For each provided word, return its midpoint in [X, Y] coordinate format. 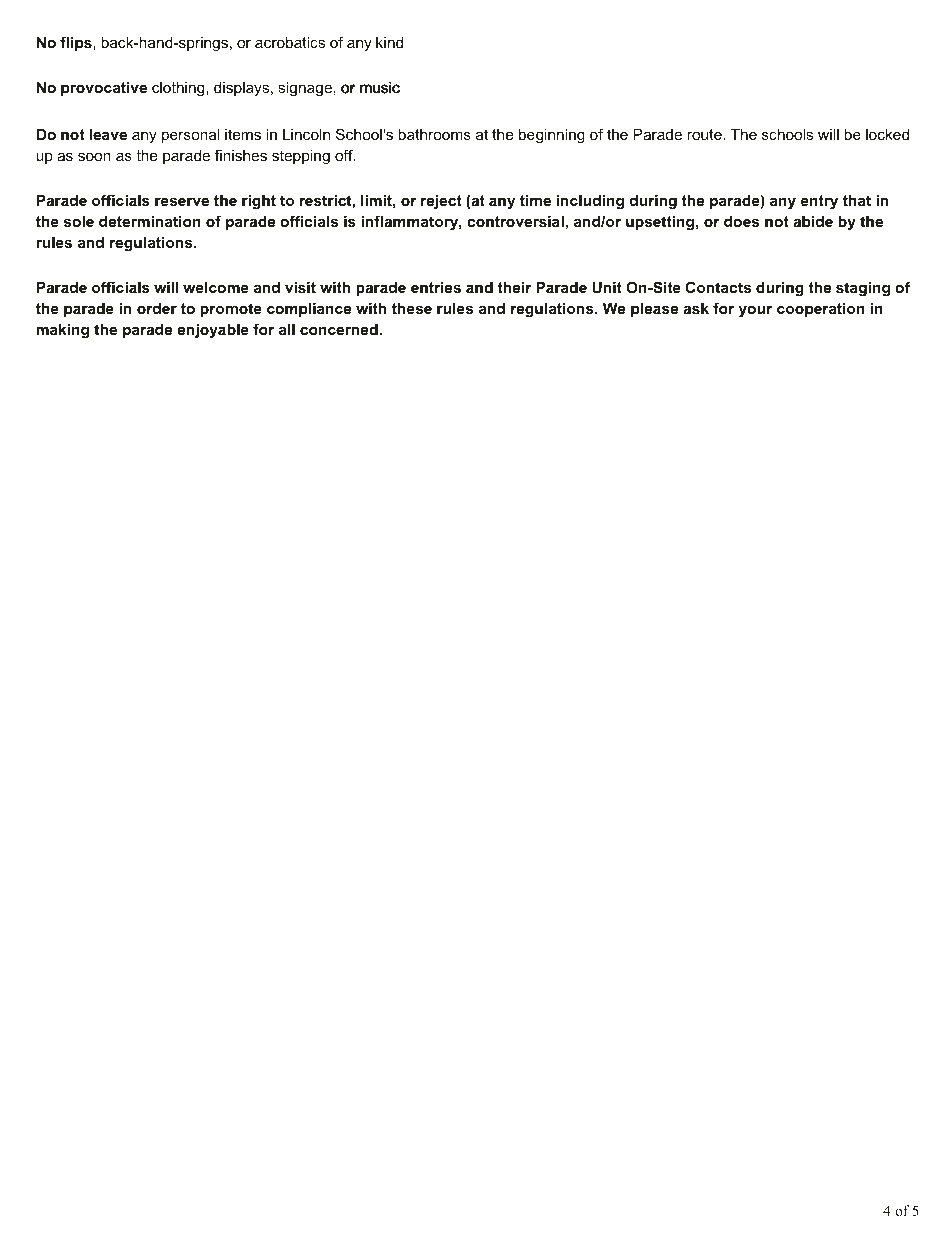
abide [813, 221]
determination [150, 221]
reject [441, 202]
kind [389, 42]
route [705, 134]
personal [191, 136]
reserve [182, 201]
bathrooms [434, 134]
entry [819, 202]
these [412, 308]
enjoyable [213, 331]
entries [436, 287]
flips [77, 43]
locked [887, 134]
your [755, 312]
